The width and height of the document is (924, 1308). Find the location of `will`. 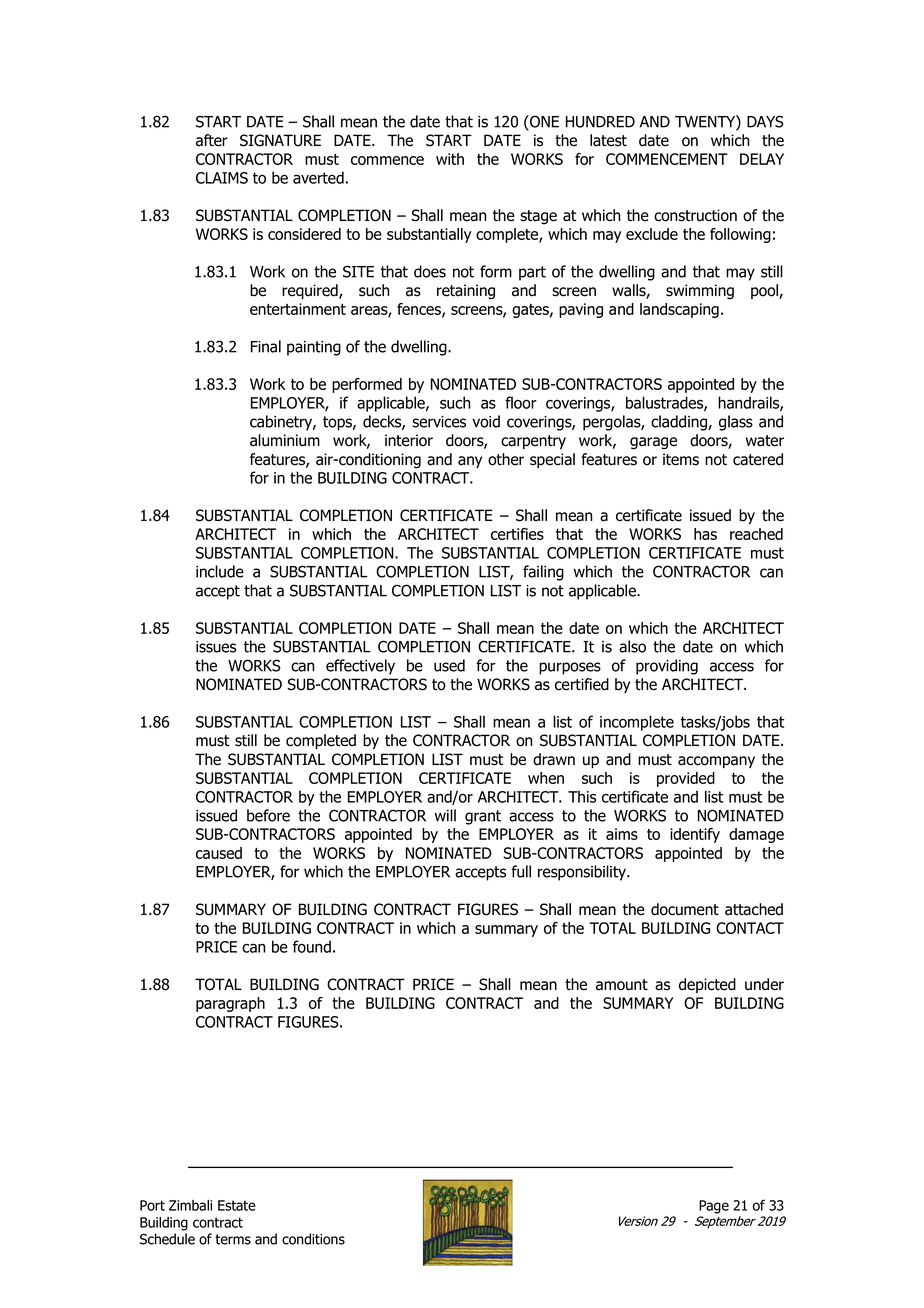

will is located at coordinates (445, 815).
